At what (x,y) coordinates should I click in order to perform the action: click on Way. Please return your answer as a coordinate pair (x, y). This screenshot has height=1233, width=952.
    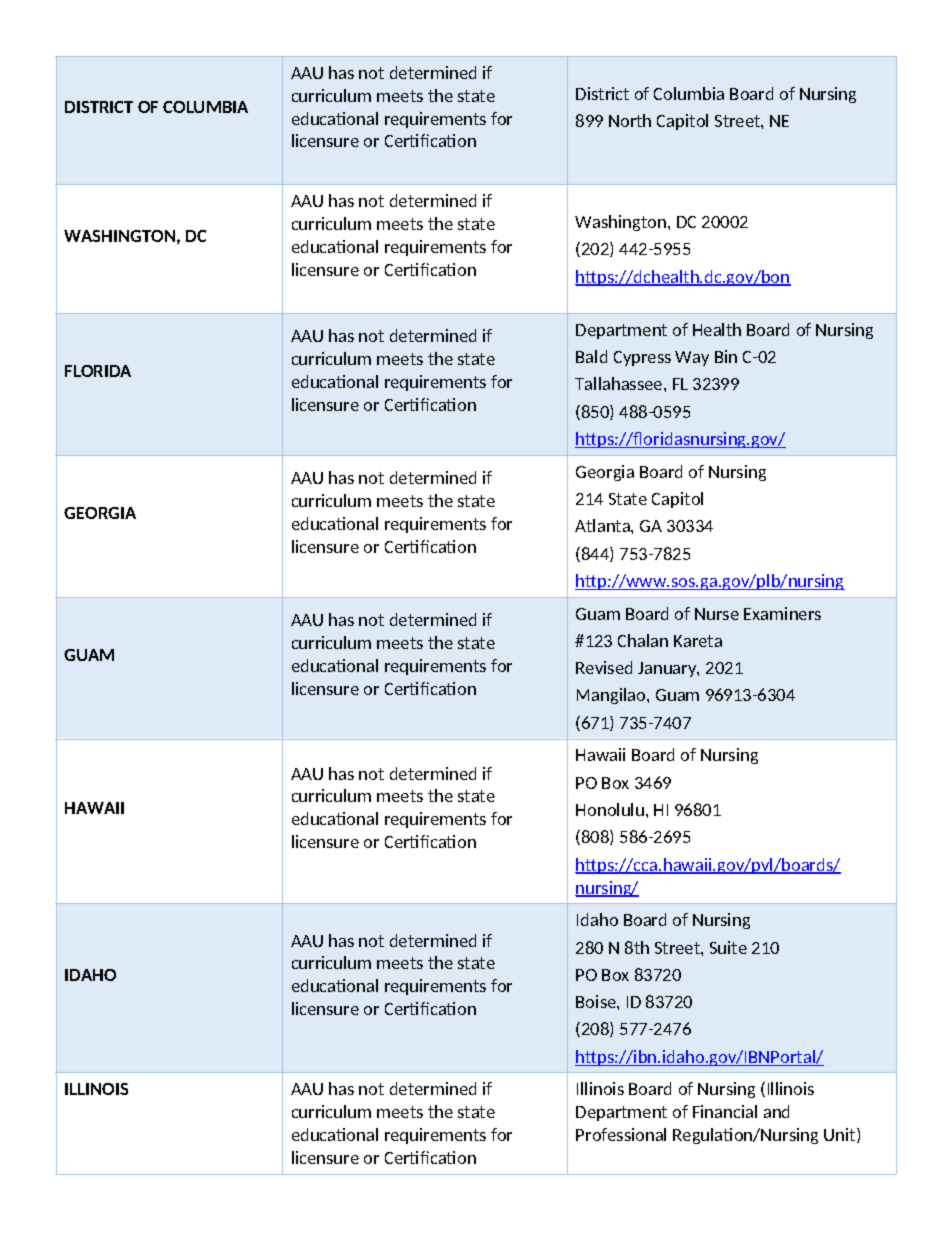
    Looking at the image, I should click on (692, 358).
